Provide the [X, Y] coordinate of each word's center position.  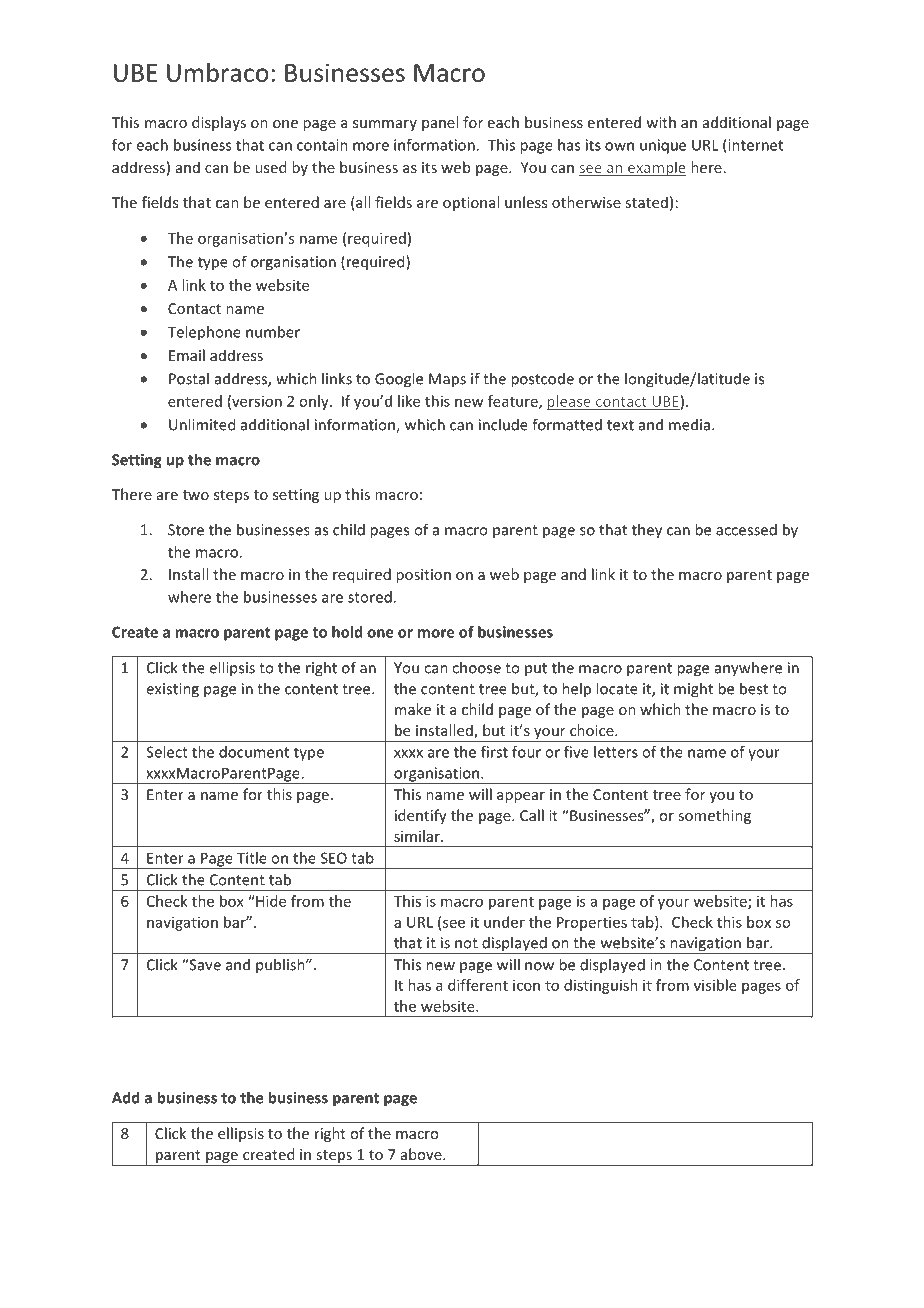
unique [663, 146]
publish [281, 966]
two [196, 495]
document [254, 752]
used [270, 167]
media [691, 424]
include [503, 424]
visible [715, 985]
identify [421, 816]
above [422, 1154]
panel [440, 123]
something [714, 816]
